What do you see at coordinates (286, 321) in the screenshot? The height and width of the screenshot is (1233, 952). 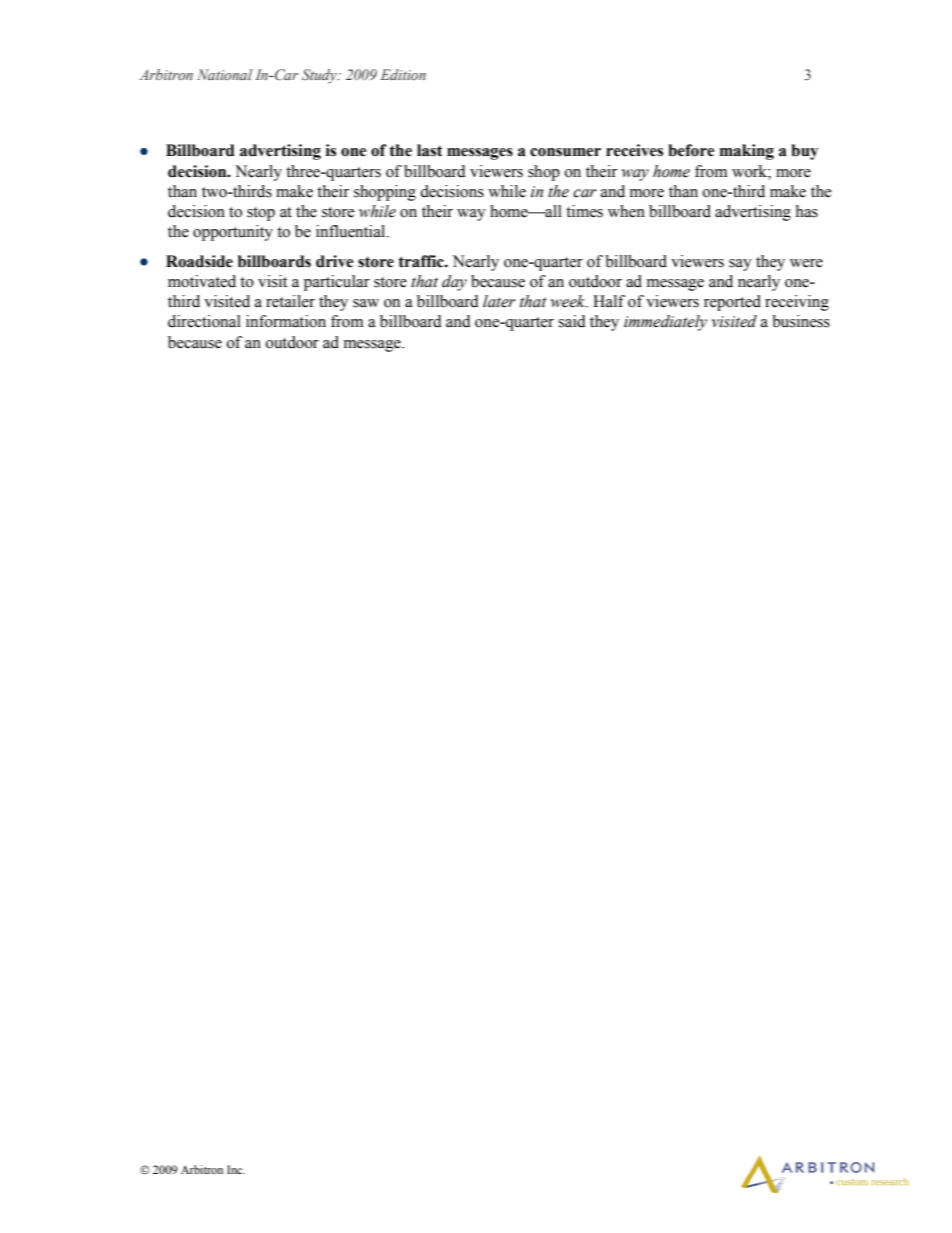 I see `information` at bounding box center [286, 321].
